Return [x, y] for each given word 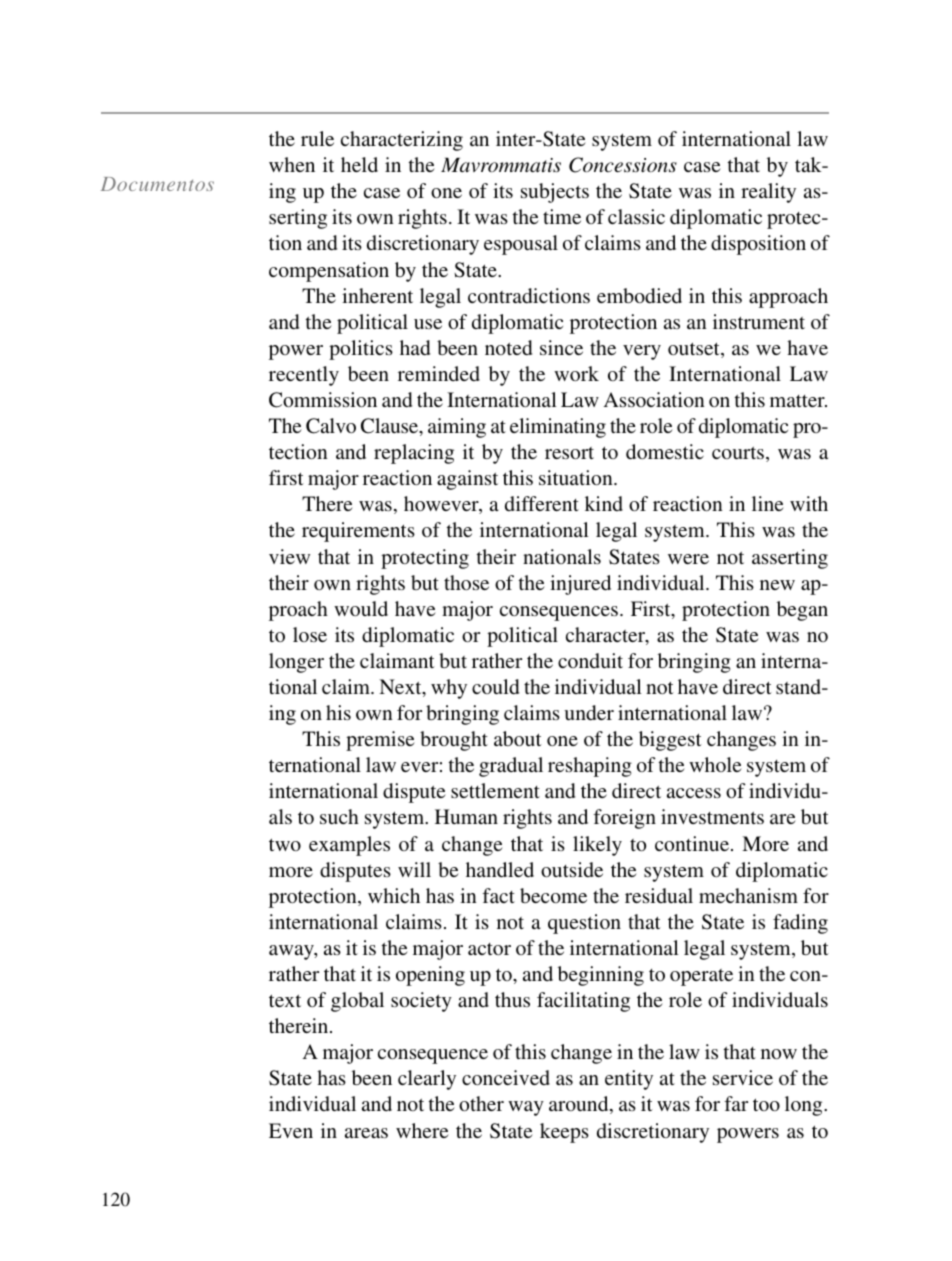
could [495, 686]
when [292, 164]
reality [768, 193]
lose [310, 634]
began [802, 611]
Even [291, 1130]
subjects [555, 193]
